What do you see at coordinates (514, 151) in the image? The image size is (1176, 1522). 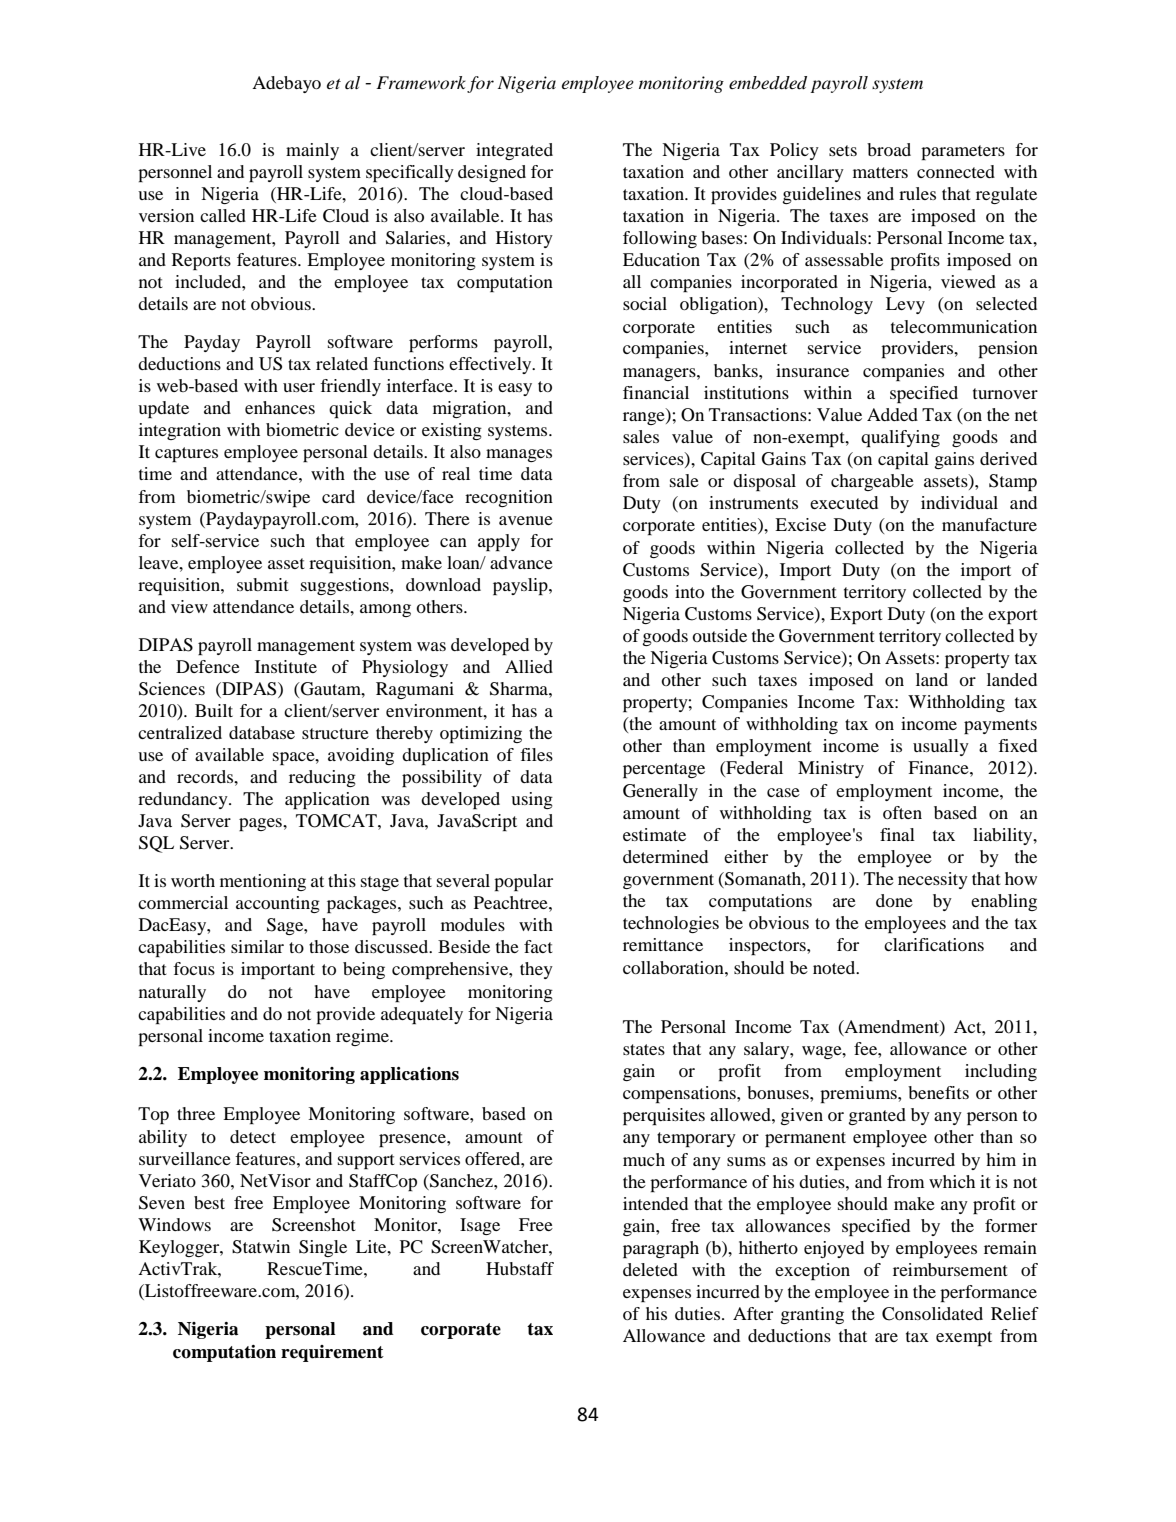 I see `integrated` at bounding box center [514, 151].
